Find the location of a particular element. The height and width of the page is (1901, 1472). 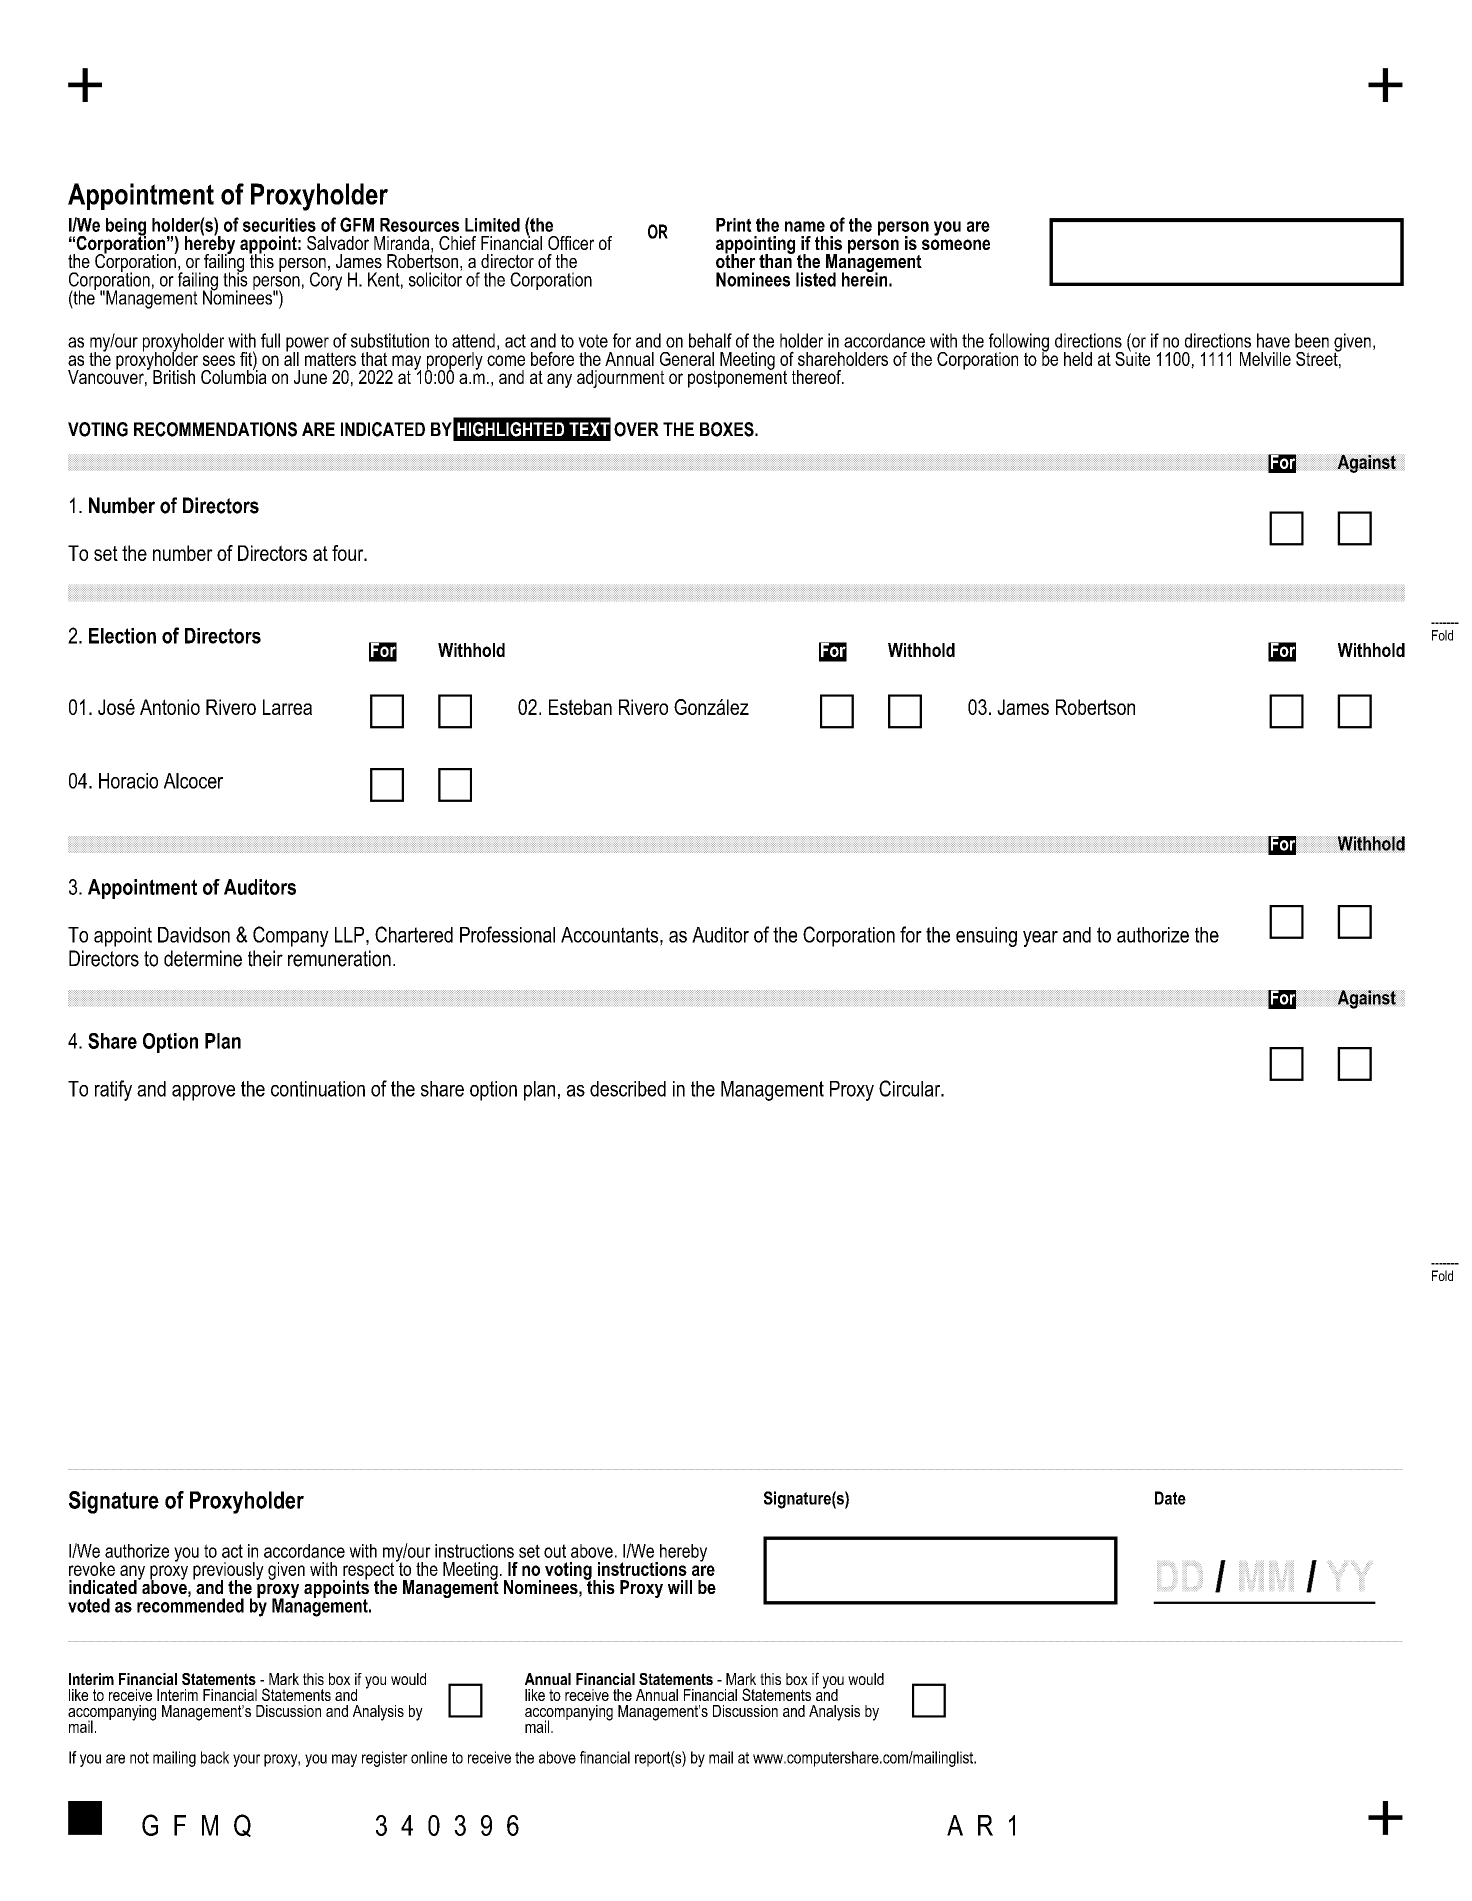

Esteban is located at coordinates (580, 707).
